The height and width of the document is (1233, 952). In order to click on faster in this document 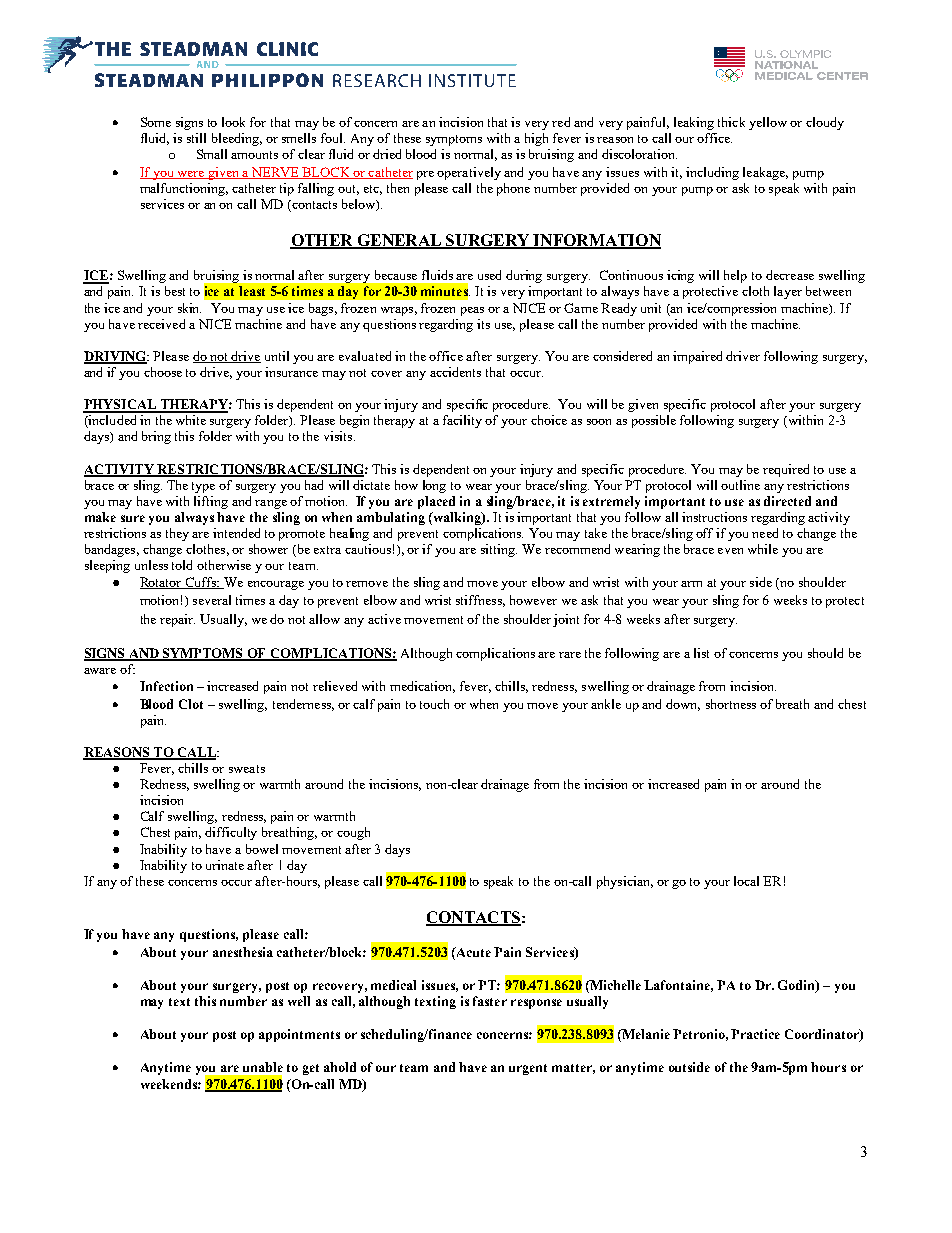, I will do `click(490, 1001)`.
